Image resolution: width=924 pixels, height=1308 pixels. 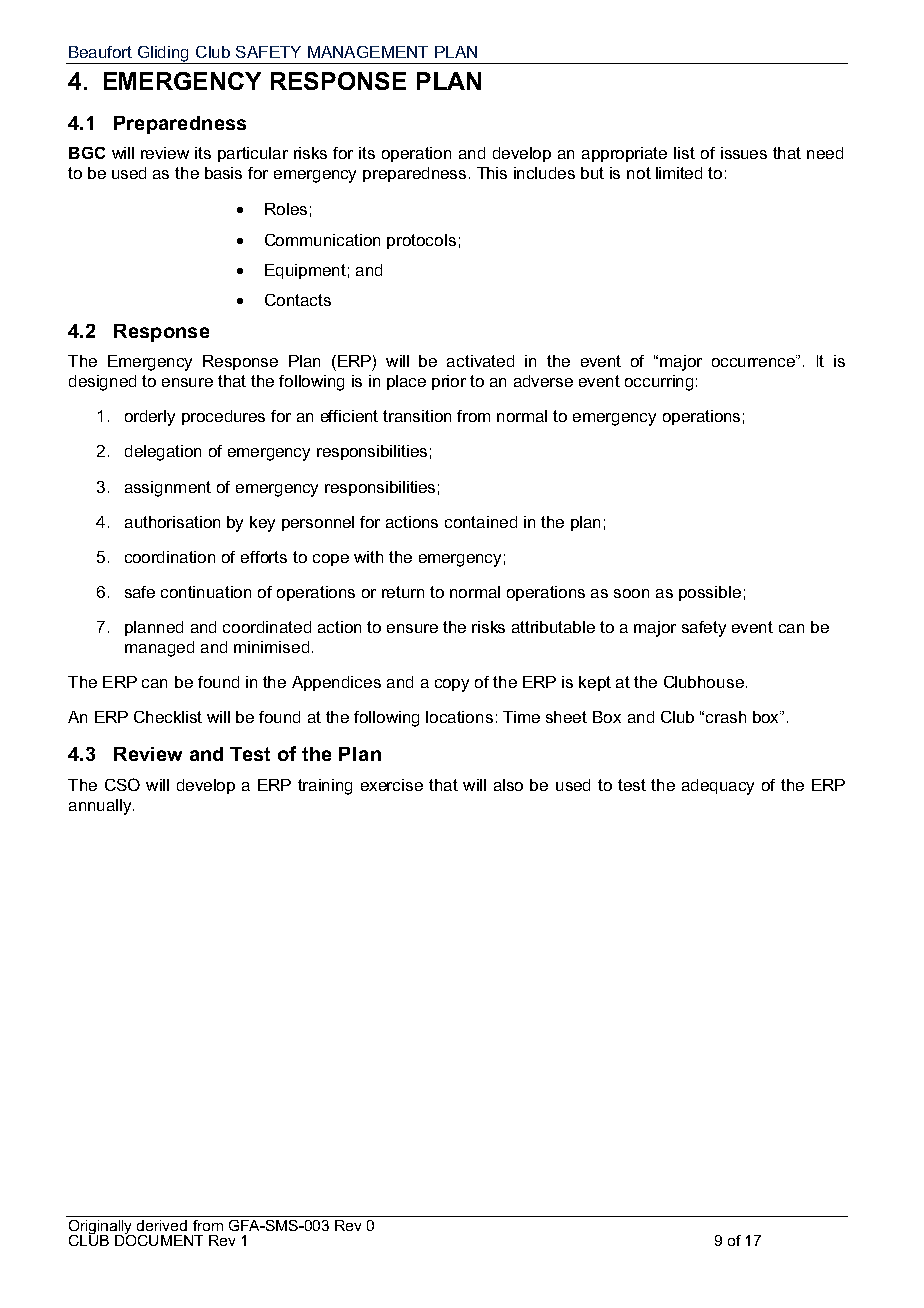 What do you see at coordinates (718, 787) in the page?
I see `adequacy` at bounding box center [718, 787].
